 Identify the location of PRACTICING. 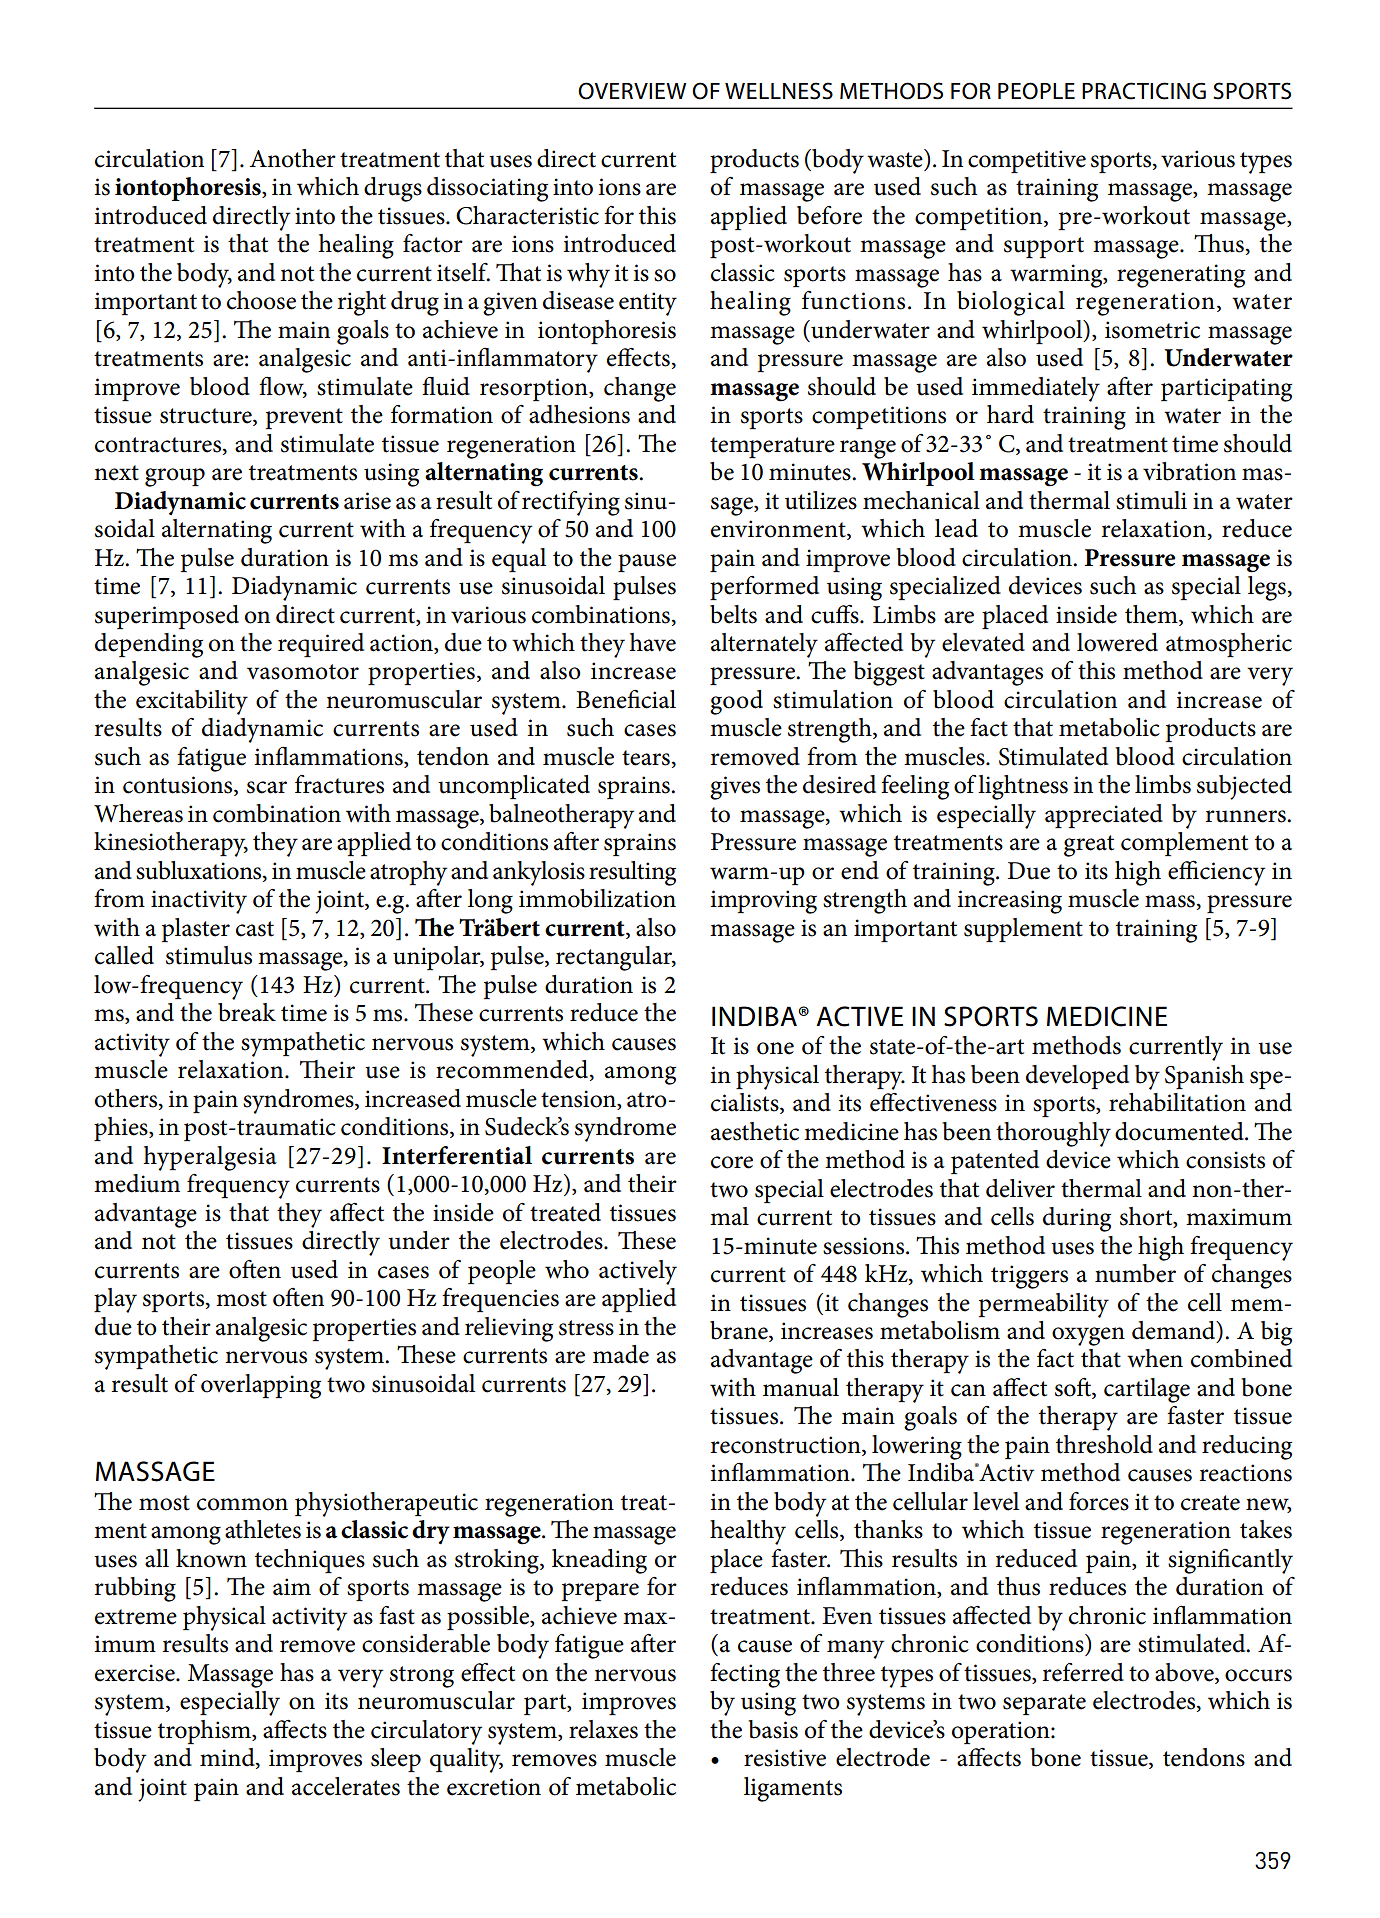
(1144, 91).
